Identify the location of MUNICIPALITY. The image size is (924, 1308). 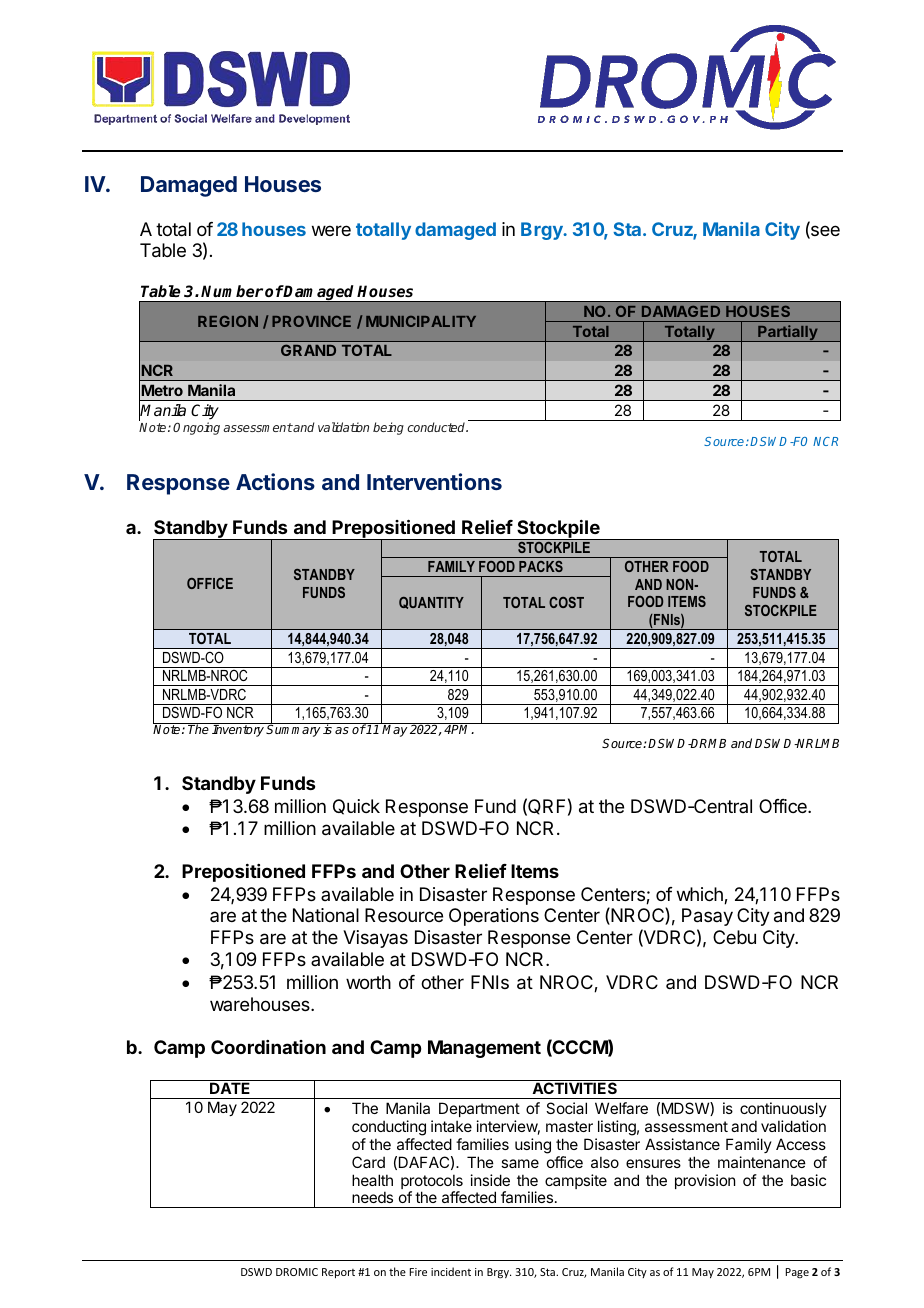
(421, 321).
